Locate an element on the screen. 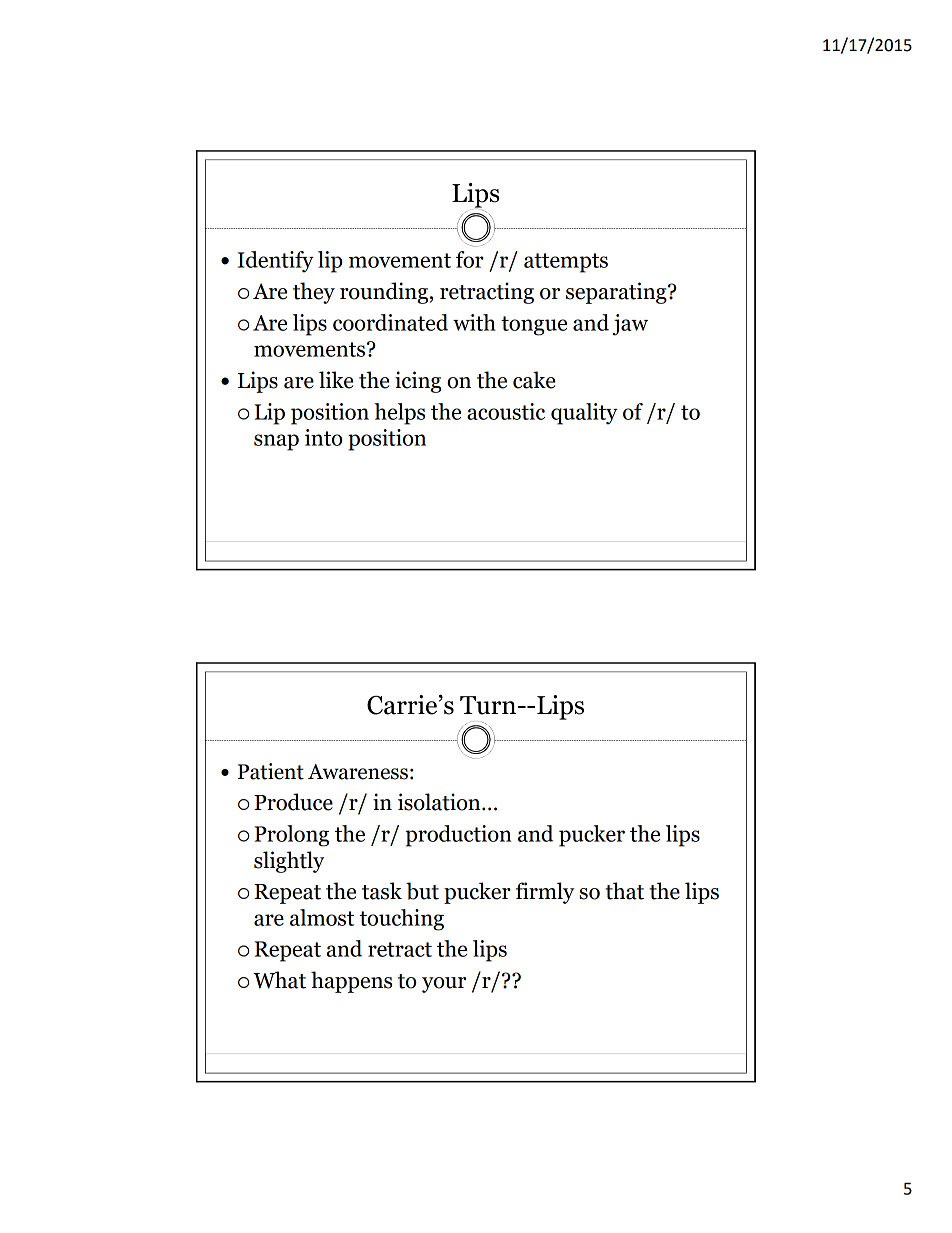 This screenshot has height=1233, width=952. What is located at coordinates (279, 980).
